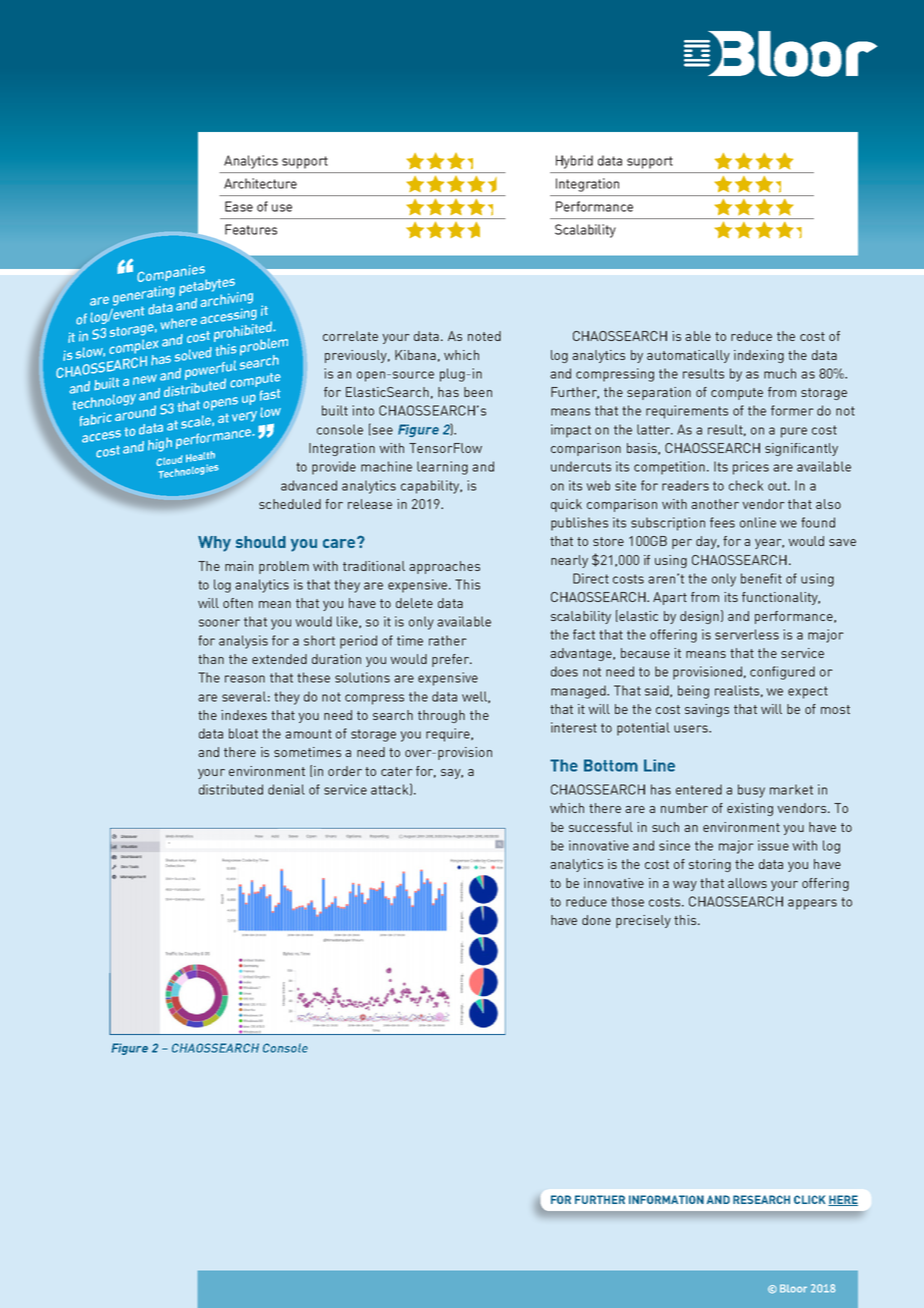 The height and width of the screenshot is (1308, 924). Describe the element at coordinates (812, 904) in the screenshot. I see `appears` at that location.
